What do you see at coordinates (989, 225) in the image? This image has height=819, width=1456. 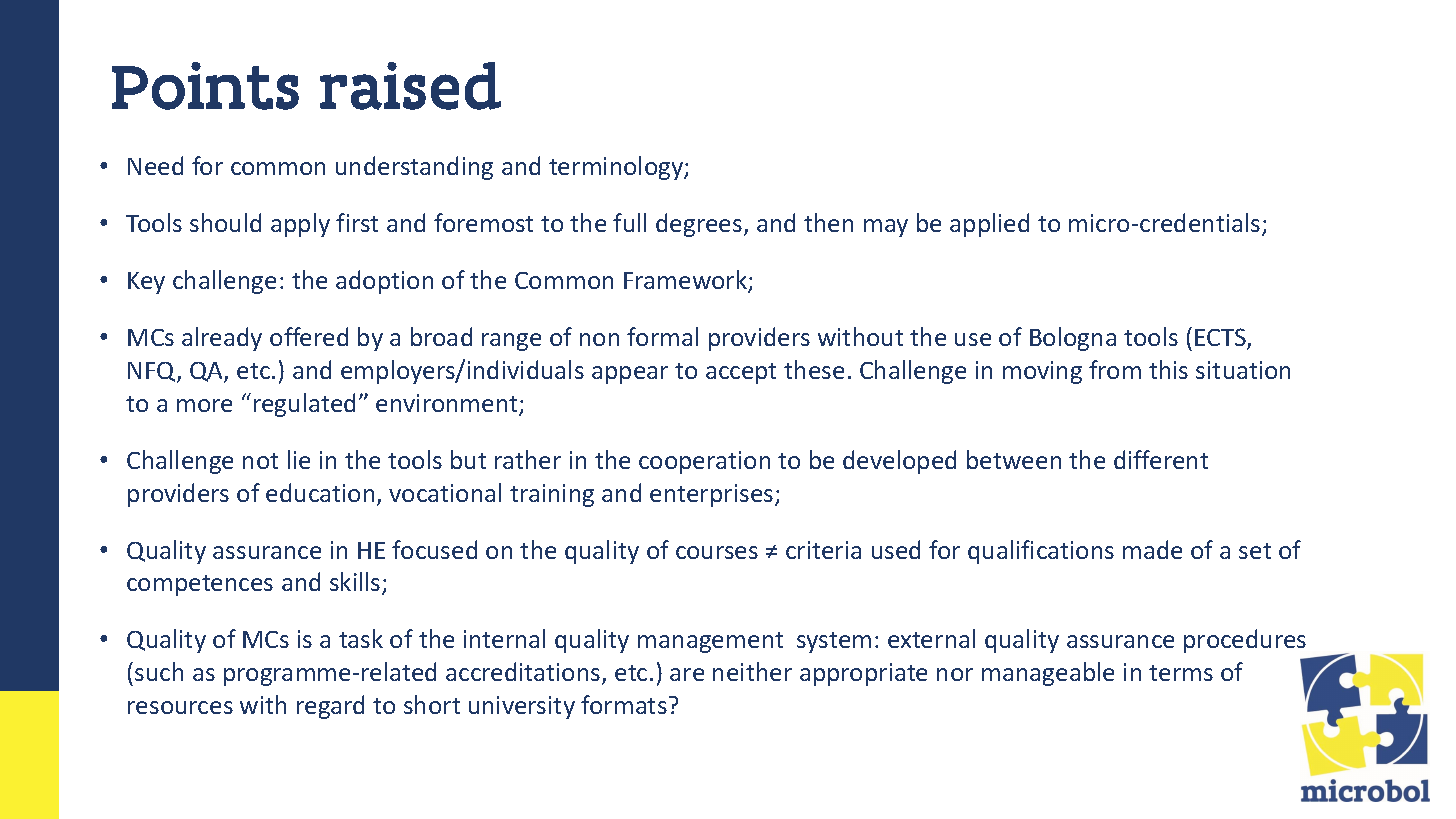 I see `applied` at bounding box center [989, 225].
